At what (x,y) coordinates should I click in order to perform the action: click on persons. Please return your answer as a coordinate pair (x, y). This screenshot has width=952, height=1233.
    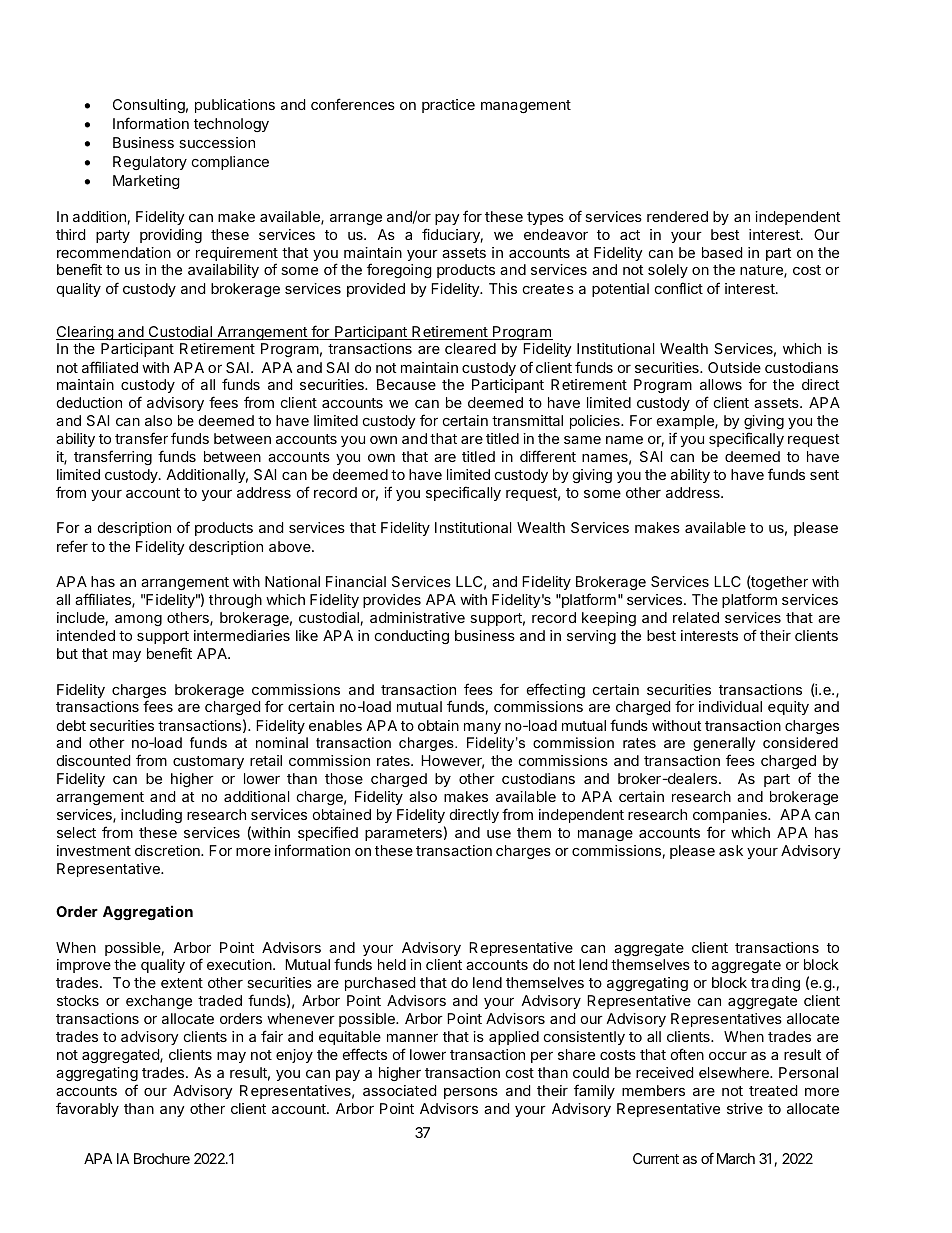
    Looking at the image, I should click on (471, 1093).
